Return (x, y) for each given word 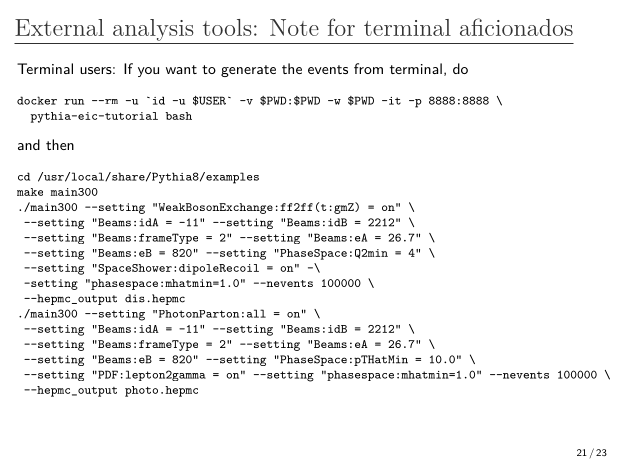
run (74, 102)
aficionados (516, 27)
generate (248, 71)
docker (37, 100)
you (148, 72)
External (59, 27)
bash (178, 116)
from (368, 68)
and (29, 144)
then (60, 144)
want (181, 69)
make (30, 192)
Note (294, 27)
